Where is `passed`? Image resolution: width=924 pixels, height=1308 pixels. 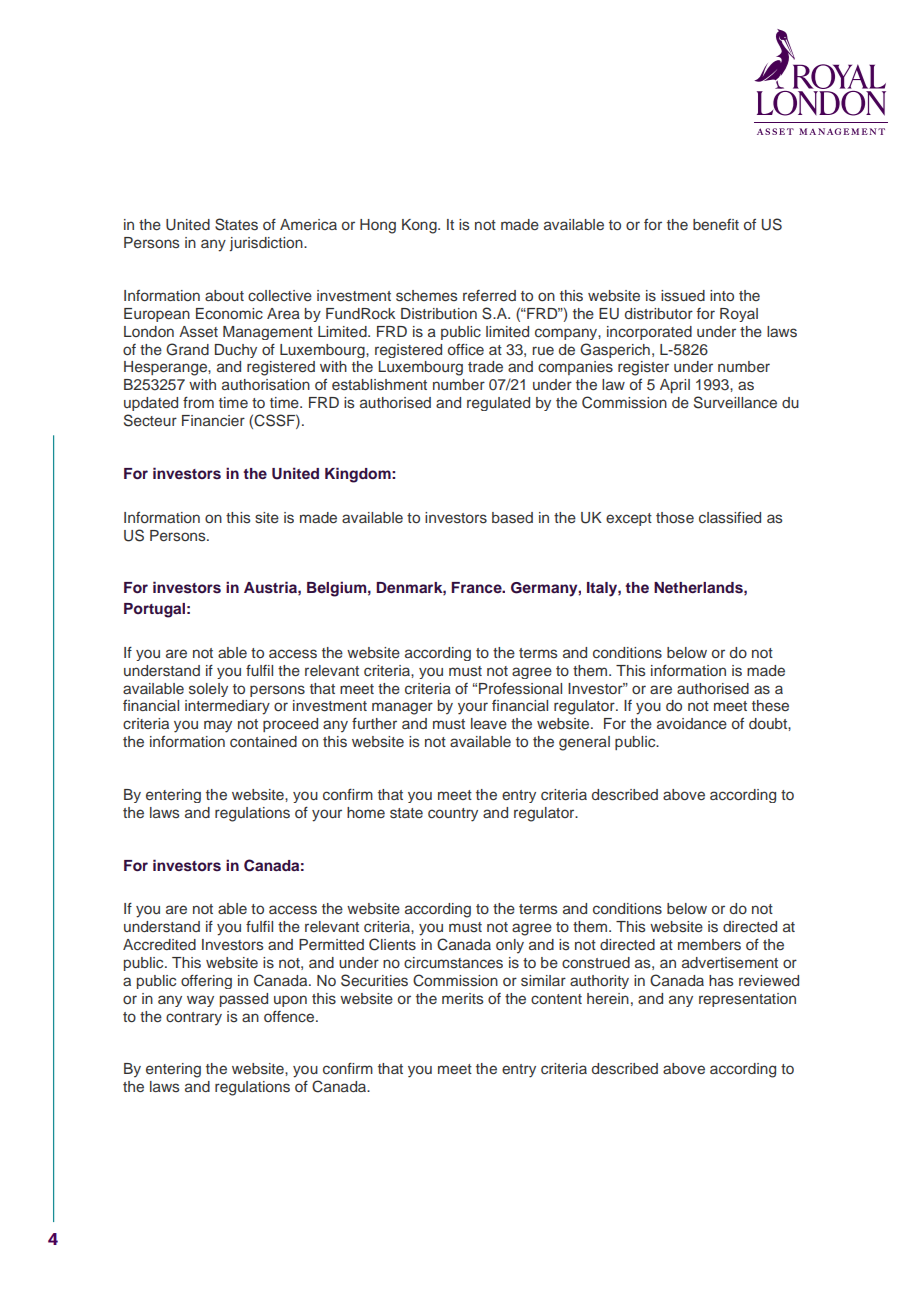
passed is located at coordinates (244, 1000).
